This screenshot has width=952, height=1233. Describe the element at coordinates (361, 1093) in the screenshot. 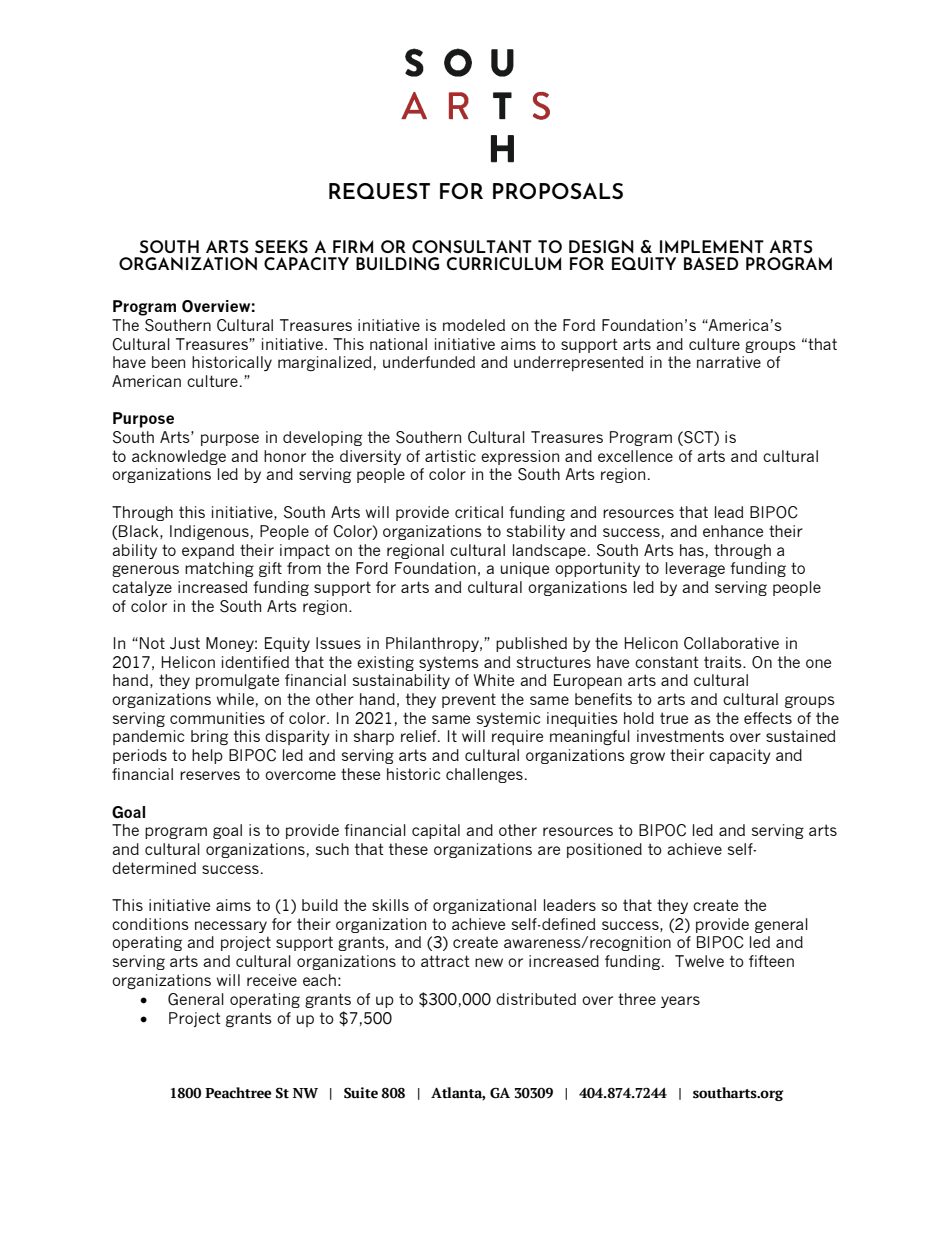

I see `Suite` at that location.
